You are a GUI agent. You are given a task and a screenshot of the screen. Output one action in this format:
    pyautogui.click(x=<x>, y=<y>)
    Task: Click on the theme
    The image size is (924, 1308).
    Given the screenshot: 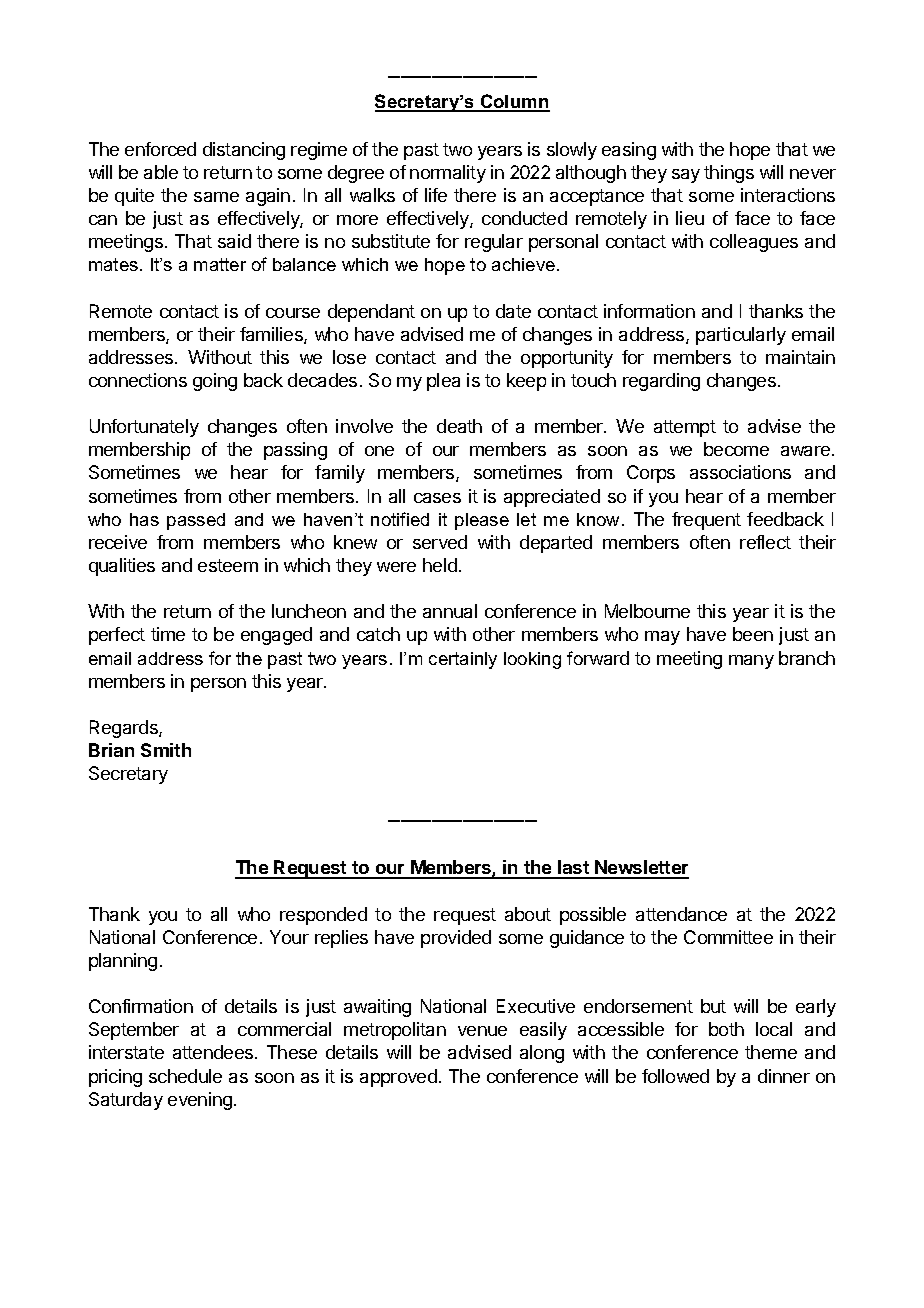 What is the action you would take?
    pyautogui.click(x=771, y=1052)
